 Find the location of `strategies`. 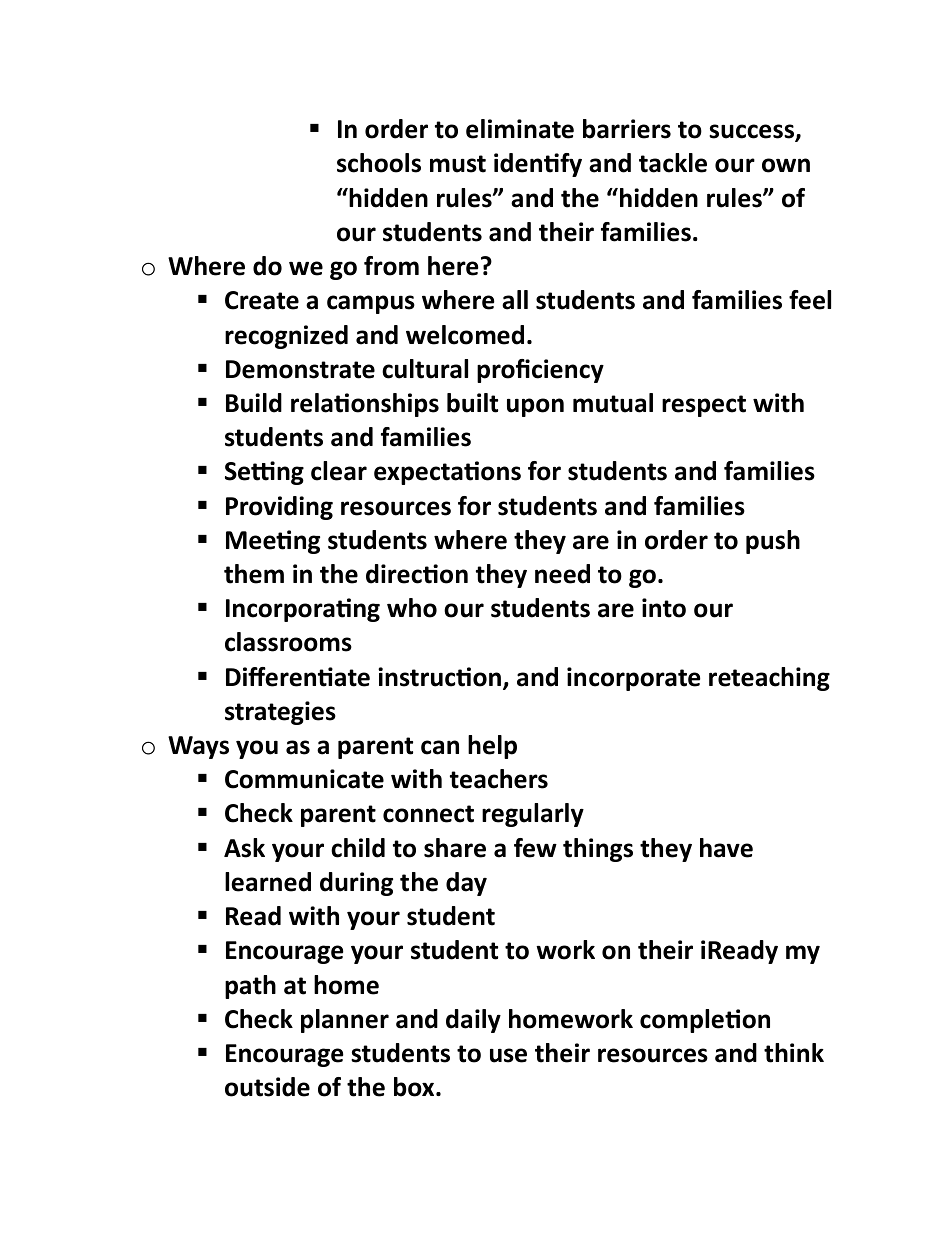

strategies is located at coordinates (280, 713).
